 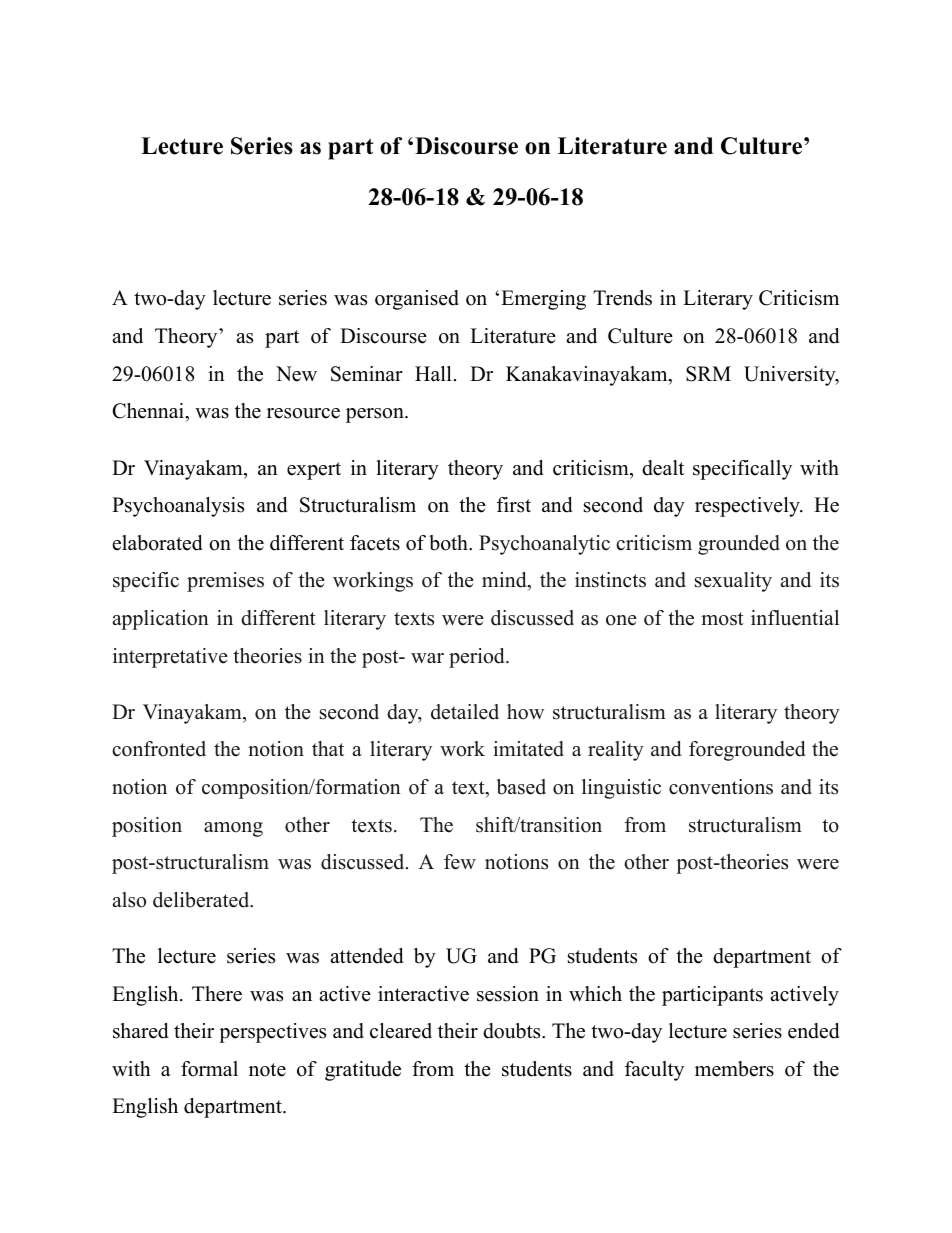 What do you see at coordinates (417, 300) in the image?
I see `organised` at bounding box center [417, 300].
